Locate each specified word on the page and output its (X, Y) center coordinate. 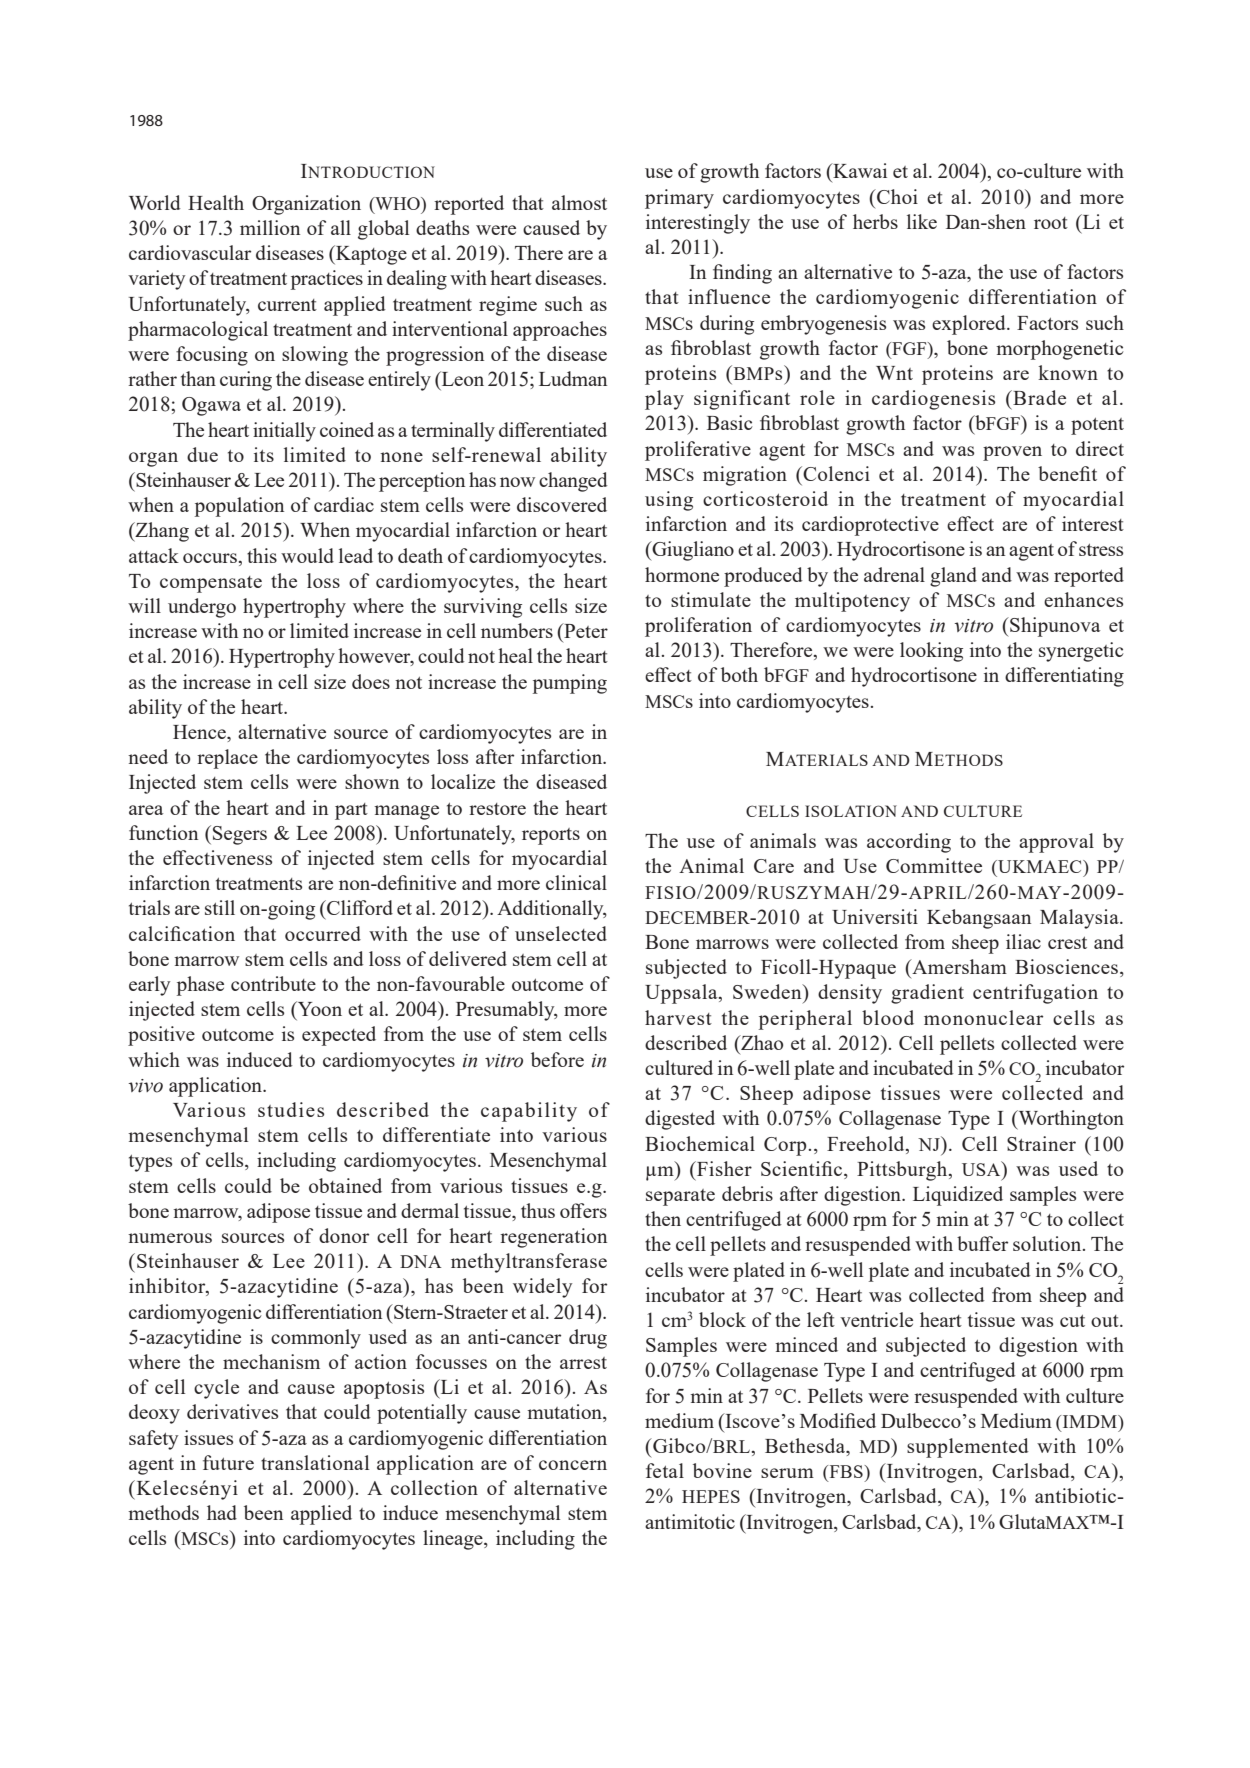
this (262, 555)
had (222, 1512)
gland (953, 577)
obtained (345, 1185)
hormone (682, 574)
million (270, 227)
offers (583, 1210)
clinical (576, 882)
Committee (934, 865)
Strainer (1041, 1143)
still (220, 907)
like (922, 221)
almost (579, 202)
